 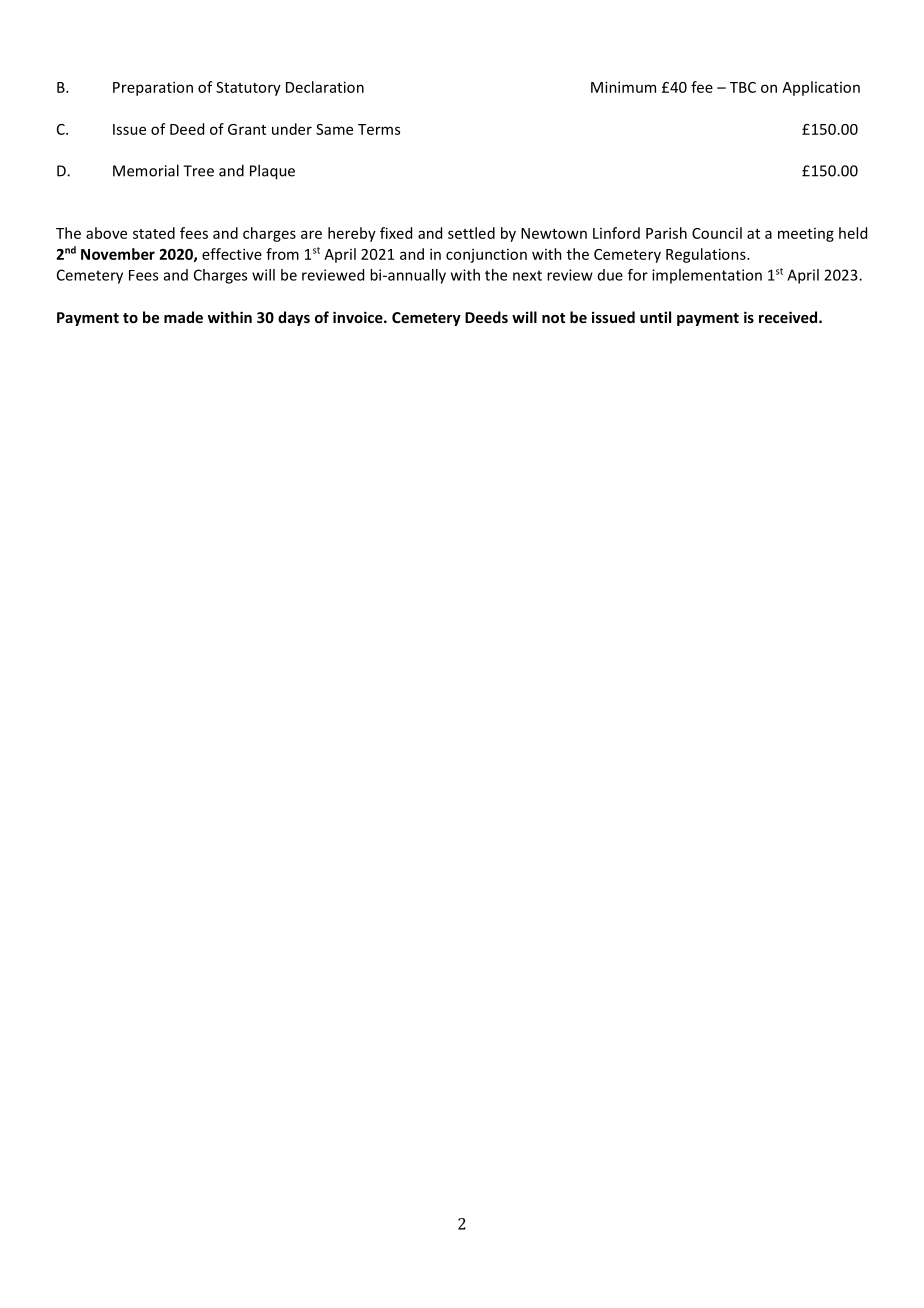 I want to click on meeting, so click(x=806, y=235).
